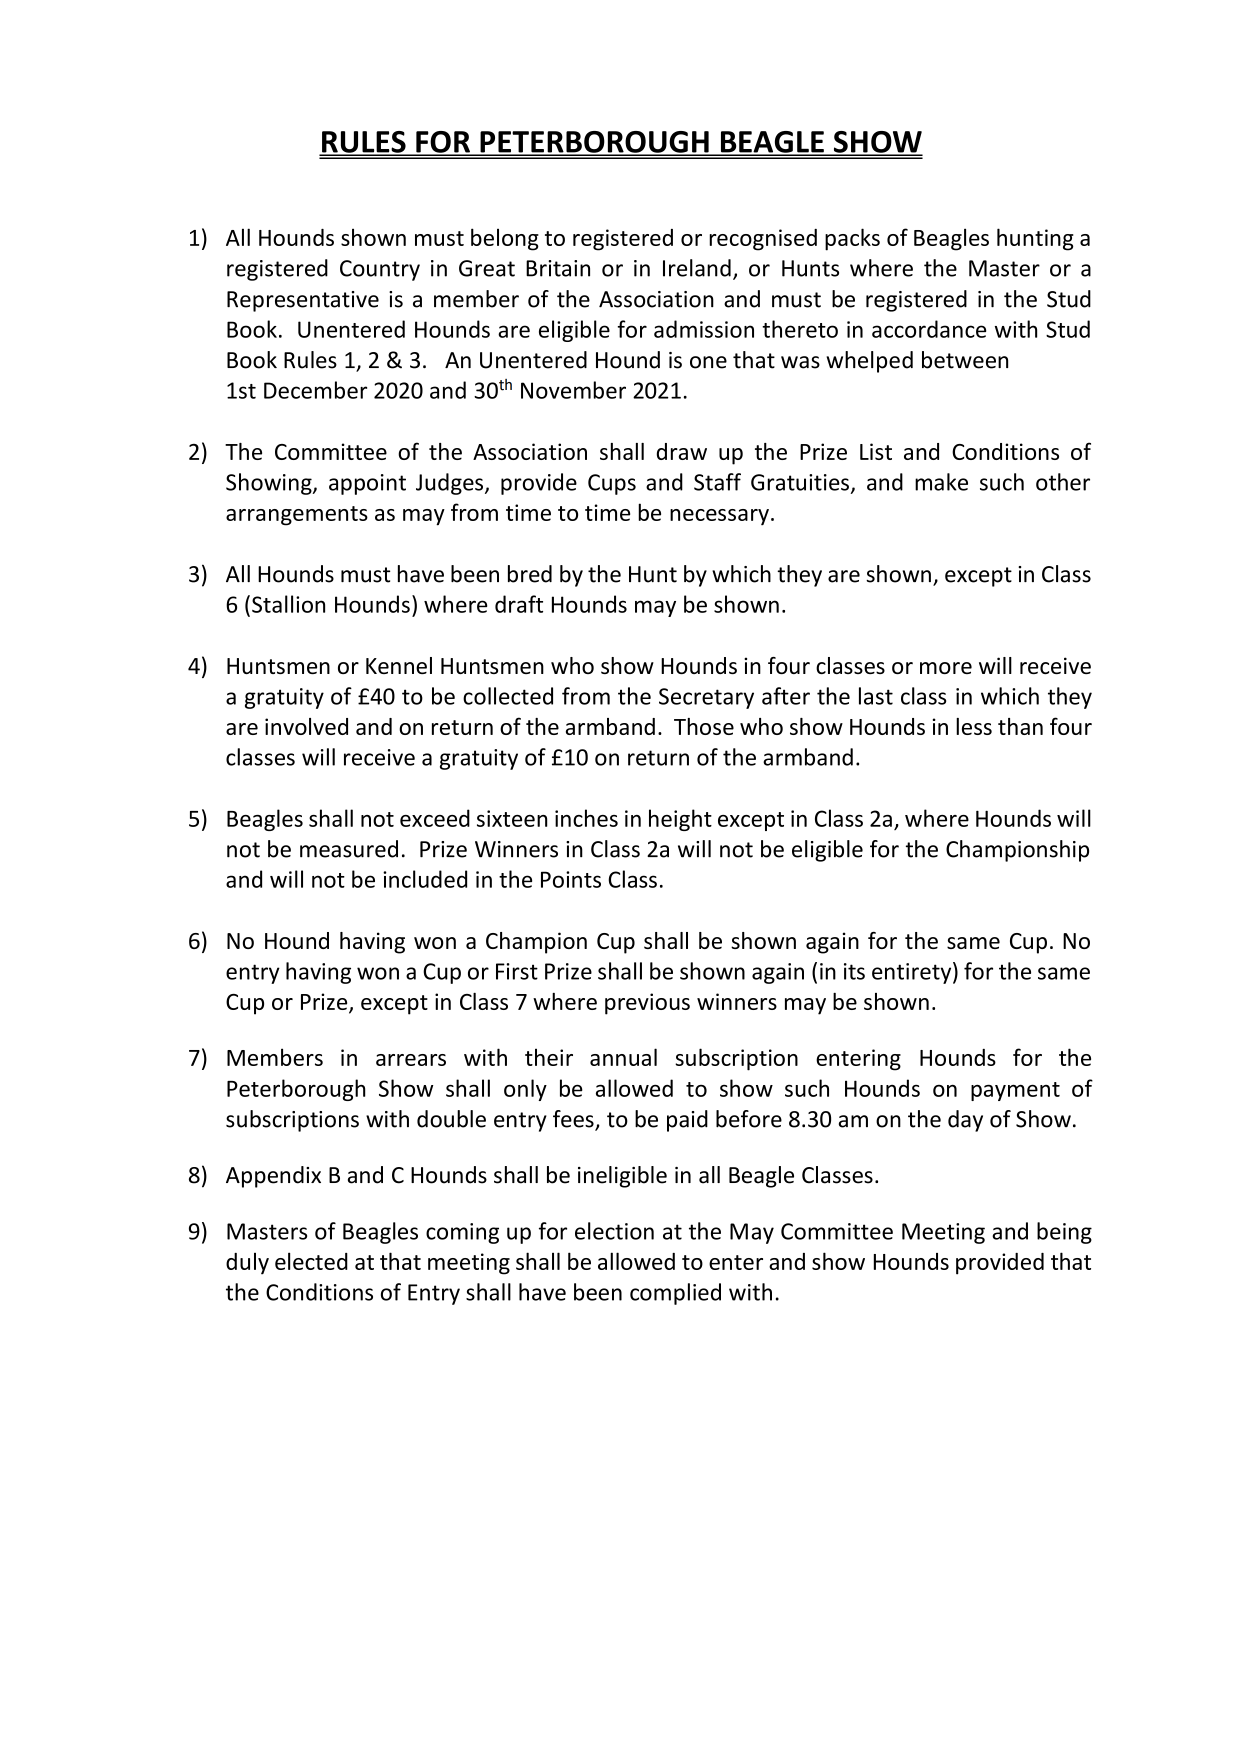 Image resolution: width=1242 pixels, height=1756 pixels. What do you see at coordinates (946, 668) in the page?
I see `more` at bounding box center [946, 668].
